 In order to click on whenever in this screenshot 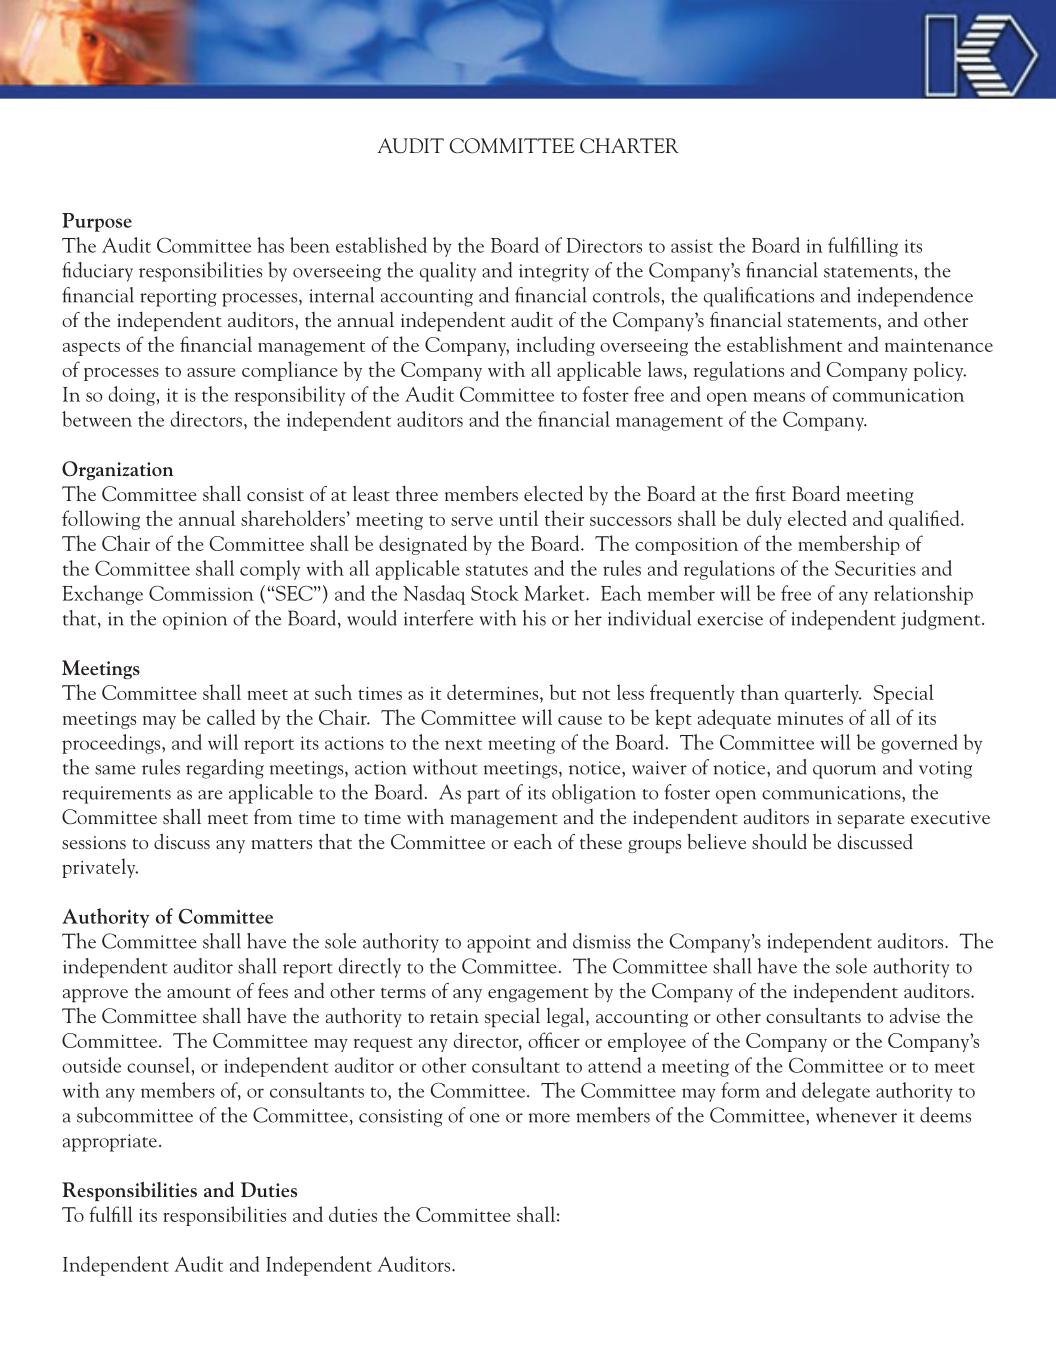, I will do `click(856, 1115)`.
